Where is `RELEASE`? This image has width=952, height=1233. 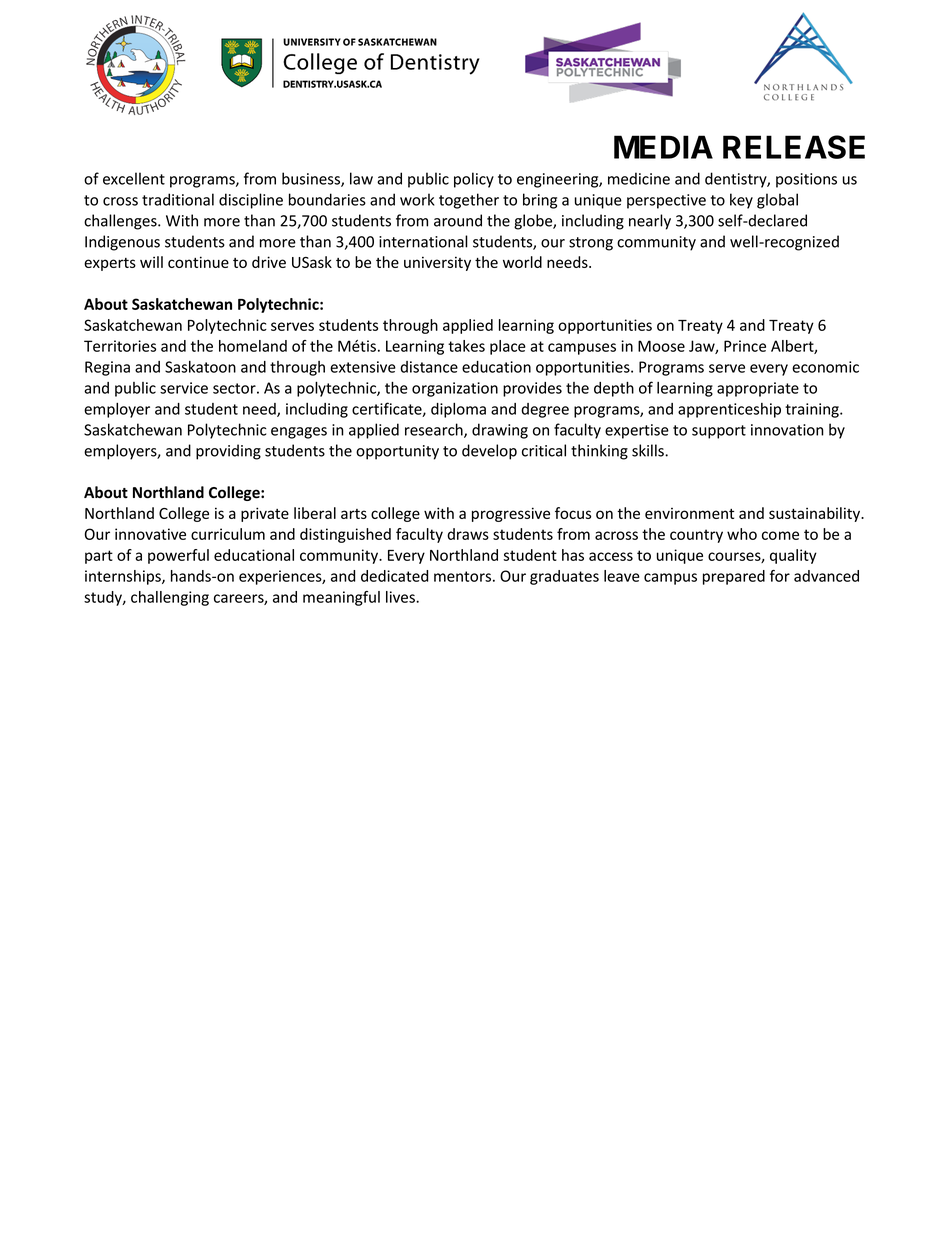 RELEASE is located at coordinates (794, 147).
